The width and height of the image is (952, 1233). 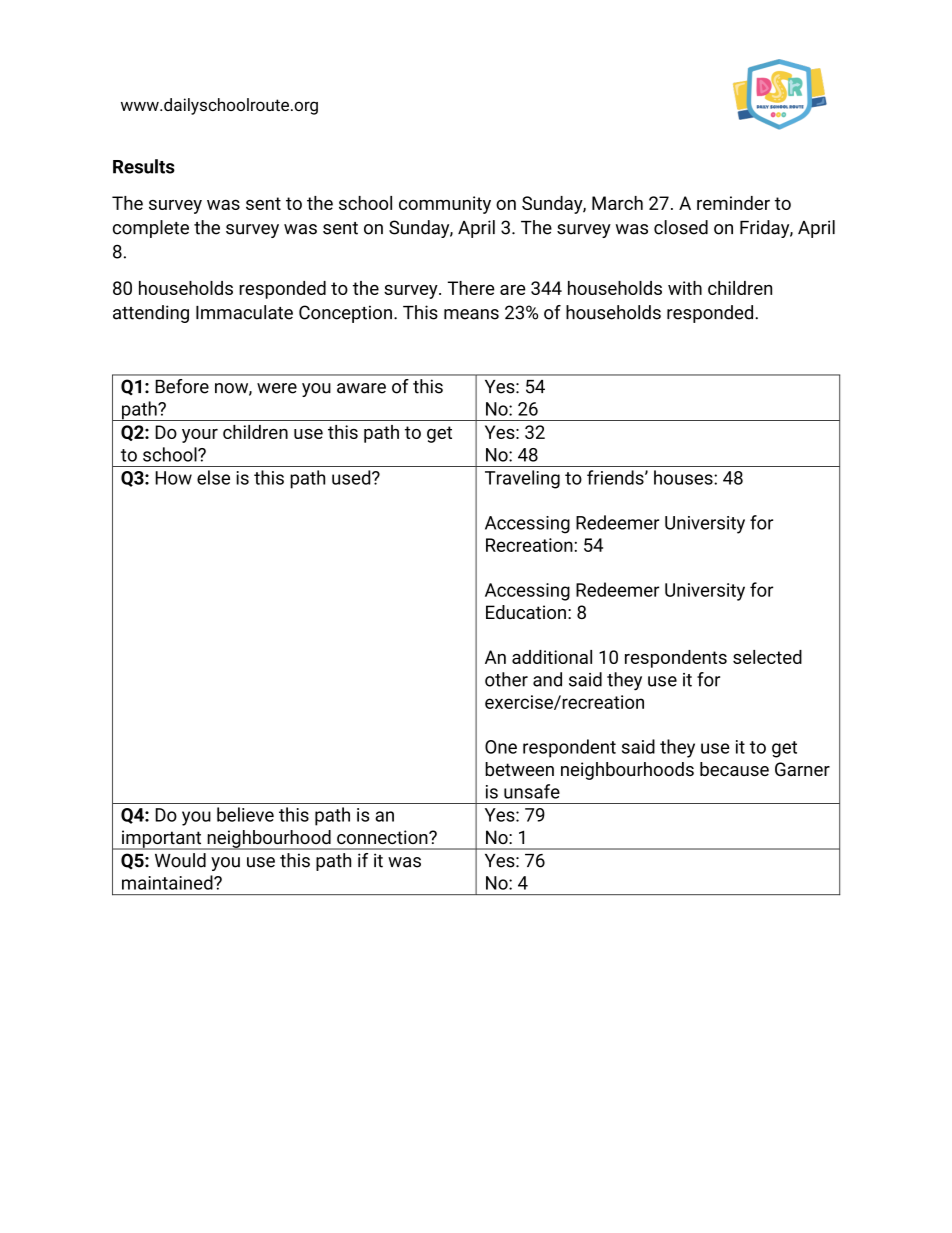 What do you see at coordinates (734, 769) in the image?
I see `because` at bounding box center [734, 769].
